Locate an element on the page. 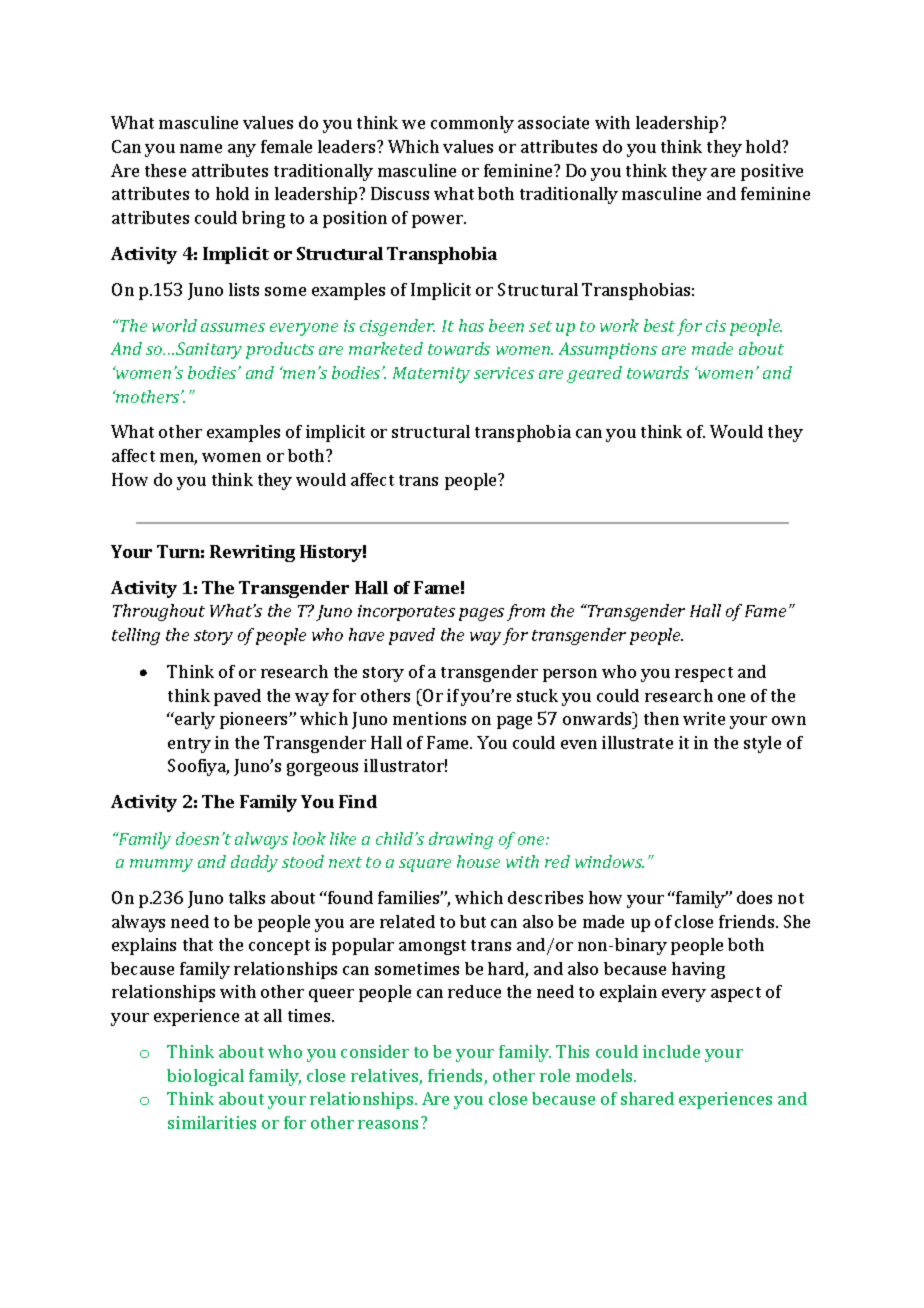 Image resolution: width=924 pixels, height=1308 pixels. Throughout is located at coordinates (159, 612).
